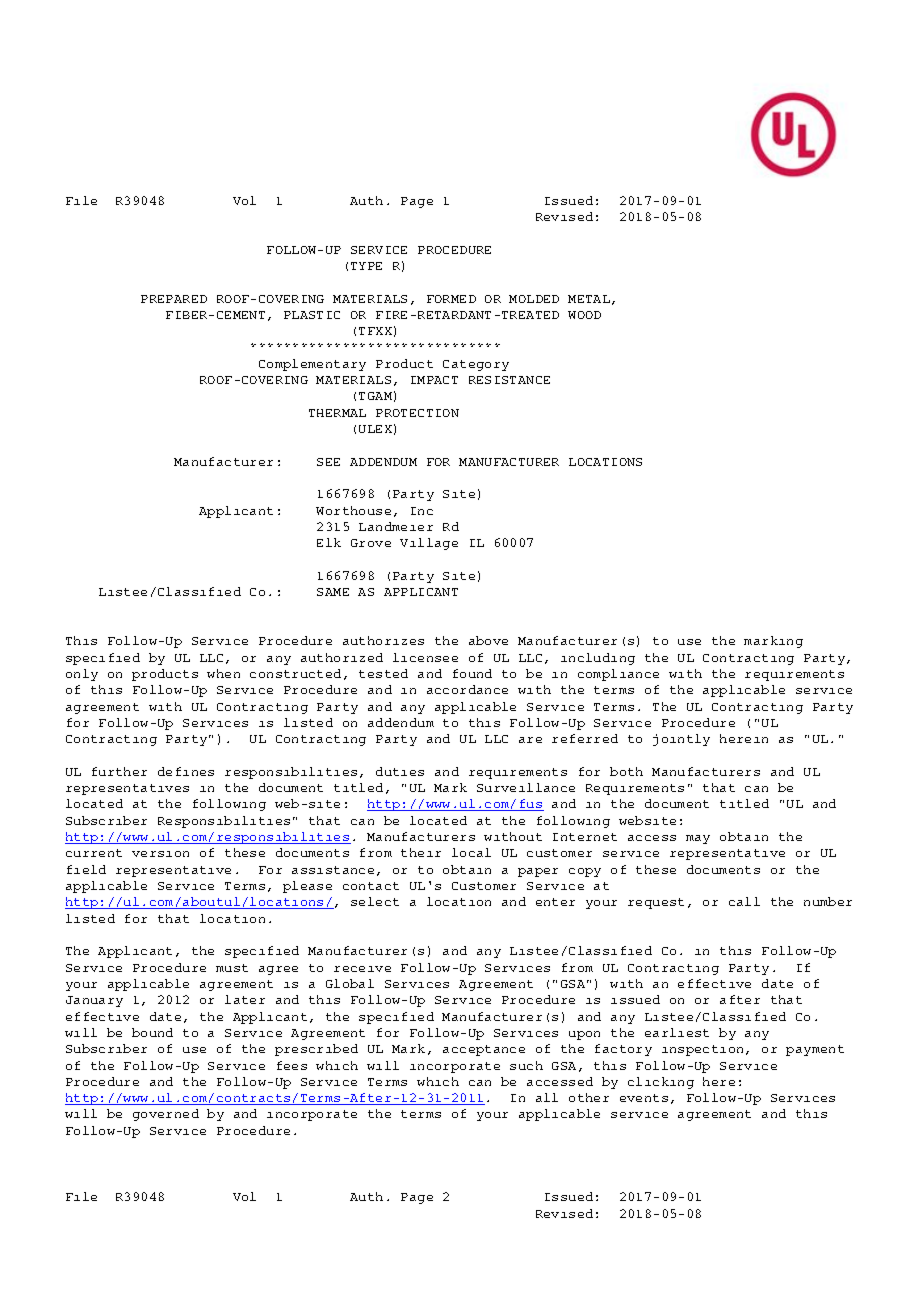 The width and height of the screenshot is (924, 1308). Describe the element at coordinates (484, 1050) in the screenshot. I see `acceptance` at that location.
